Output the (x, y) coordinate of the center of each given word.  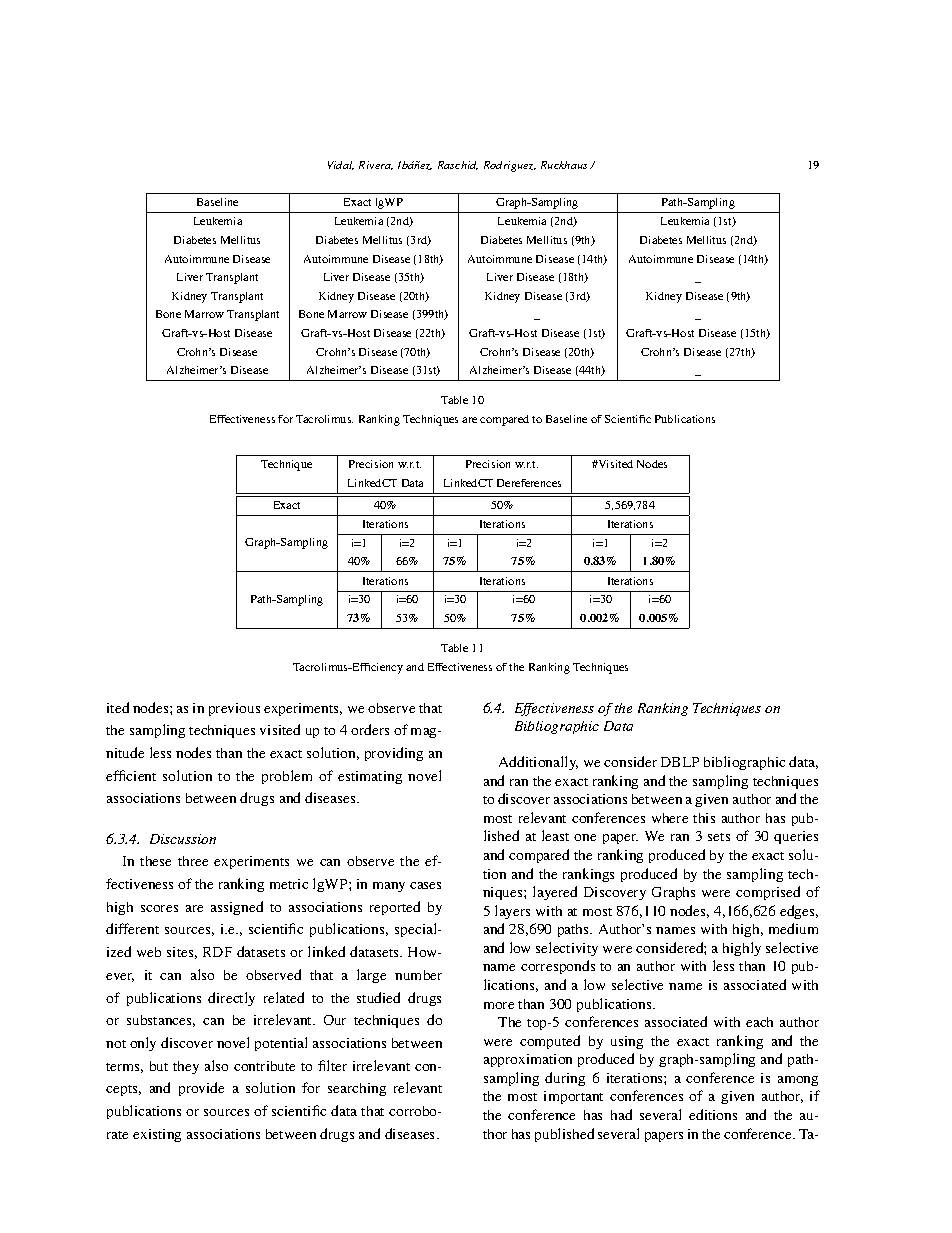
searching (357, 1089)
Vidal (341, 165)
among (798, 1081)
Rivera (376, 165)
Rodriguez (510, 166)
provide (201, 1089)
